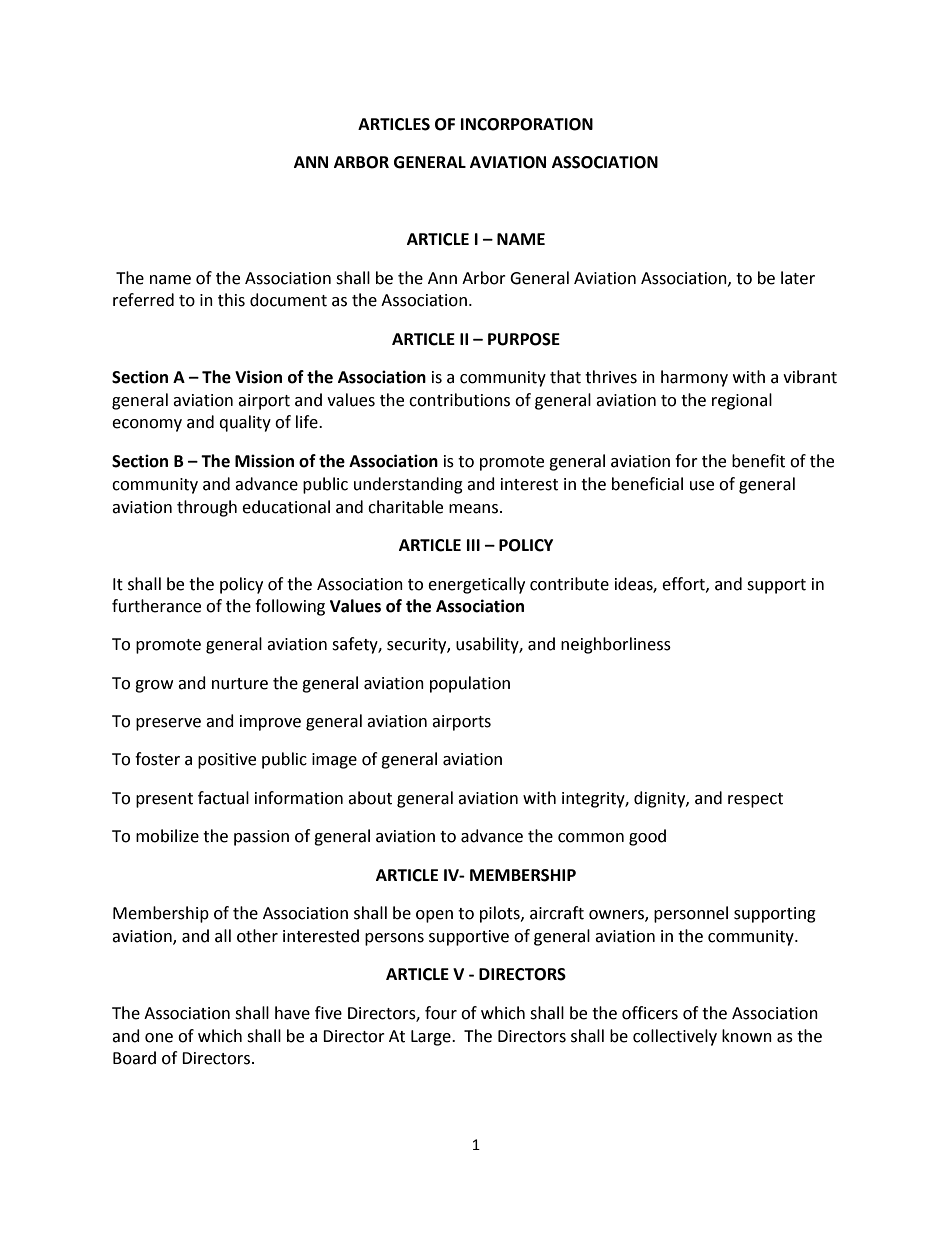 This document has height=1233, width=952. Describe the element at coordinates (156, 606) in the document. I see `furtherance` at that location.
